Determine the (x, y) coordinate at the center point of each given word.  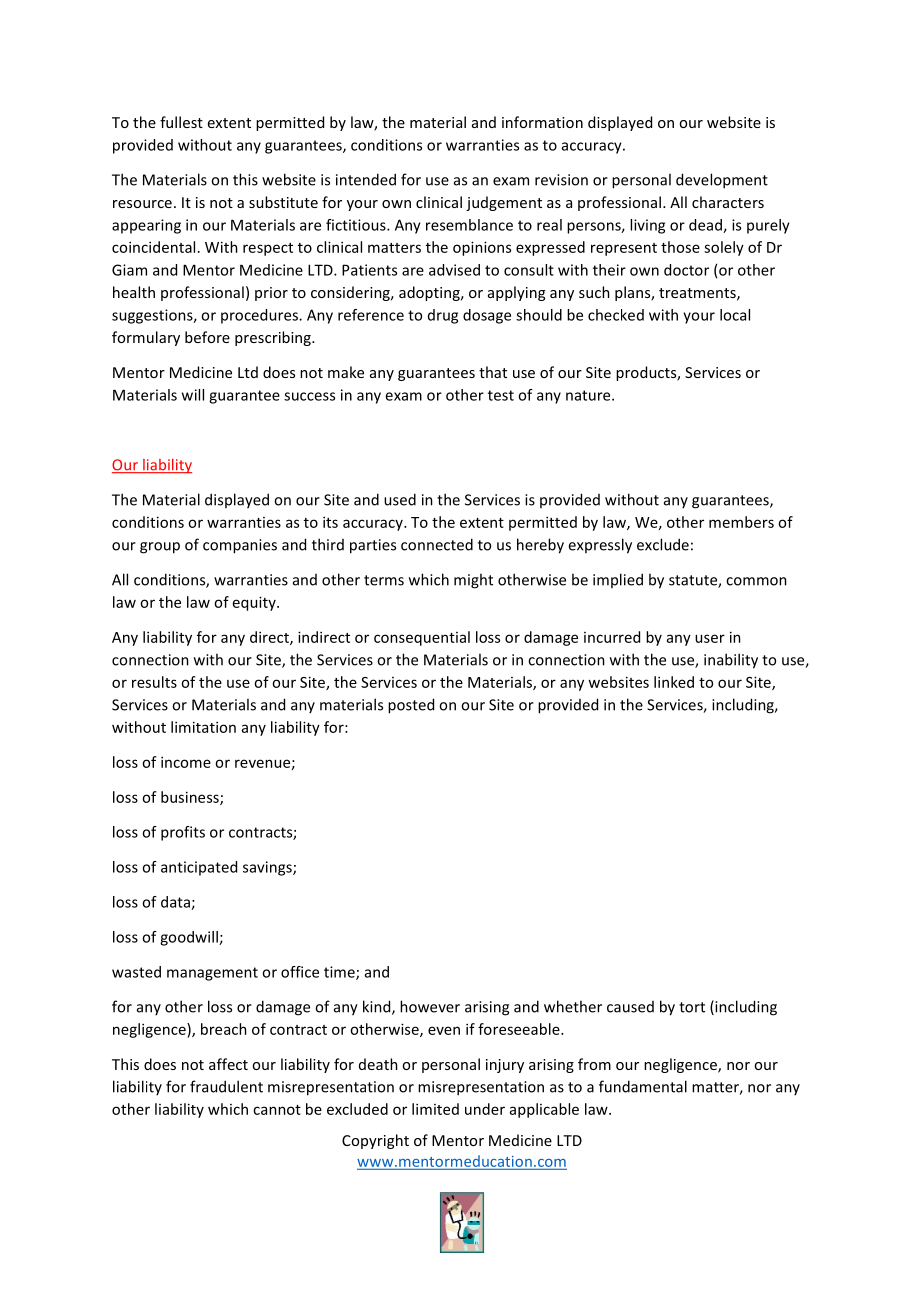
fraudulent (226, 1086)
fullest (181, 122)
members (741, 522)
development (722, 181)
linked (674, 682)
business (191, 798)
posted (411, 706)
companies (240, 546)
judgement (504, 203)
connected (437, 544)
